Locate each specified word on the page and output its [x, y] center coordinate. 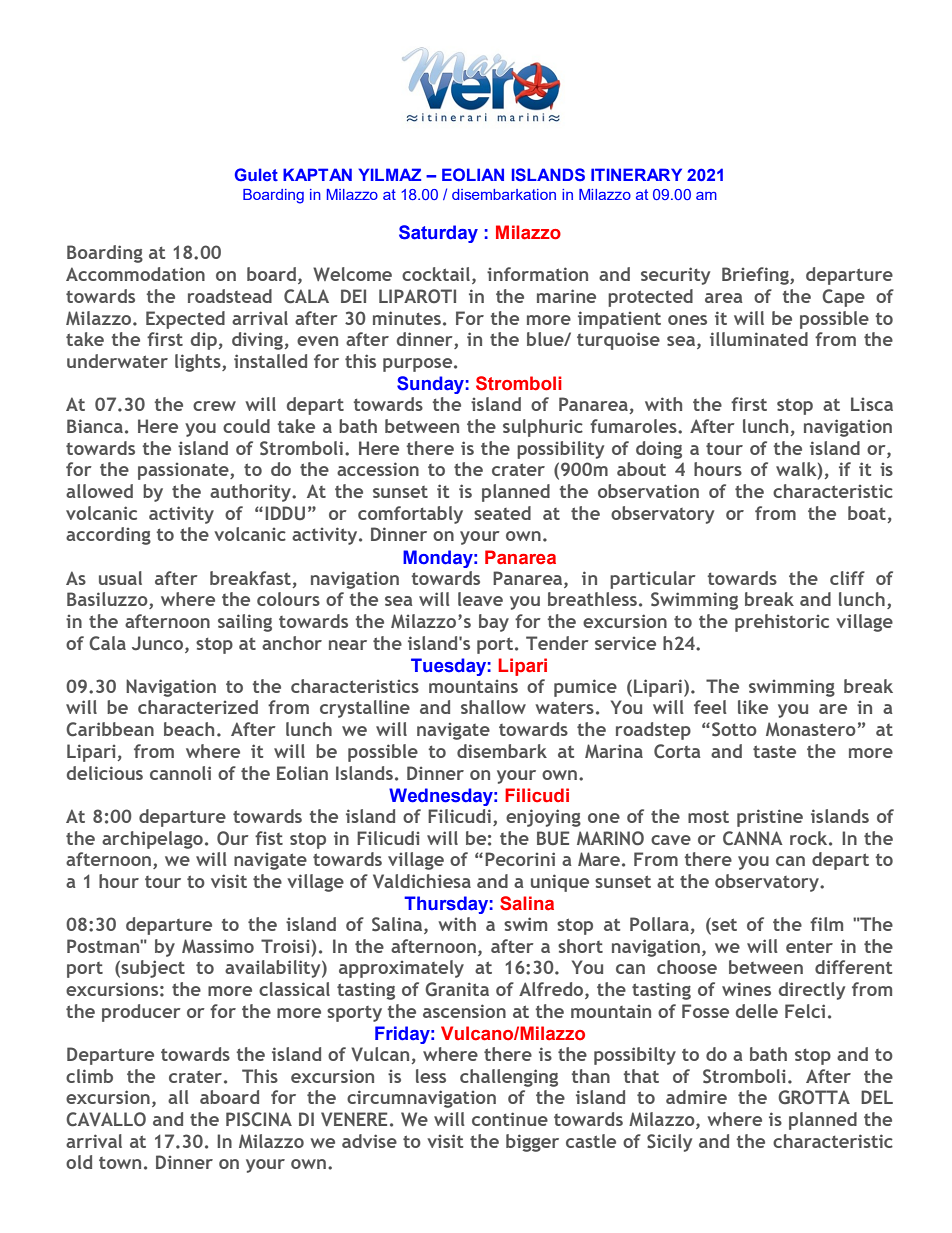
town [120, 1163]
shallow [493, 707]
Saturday [438, 234]
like [753, 707]
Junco [159, 643]
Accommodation [135, 274]
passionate [184, 471]
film [826, 924]
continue [510, 1119]
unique [560, 883]
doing [659, 450]
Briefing [756, 276]
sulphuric [543, 428]
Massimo [218, 946]
